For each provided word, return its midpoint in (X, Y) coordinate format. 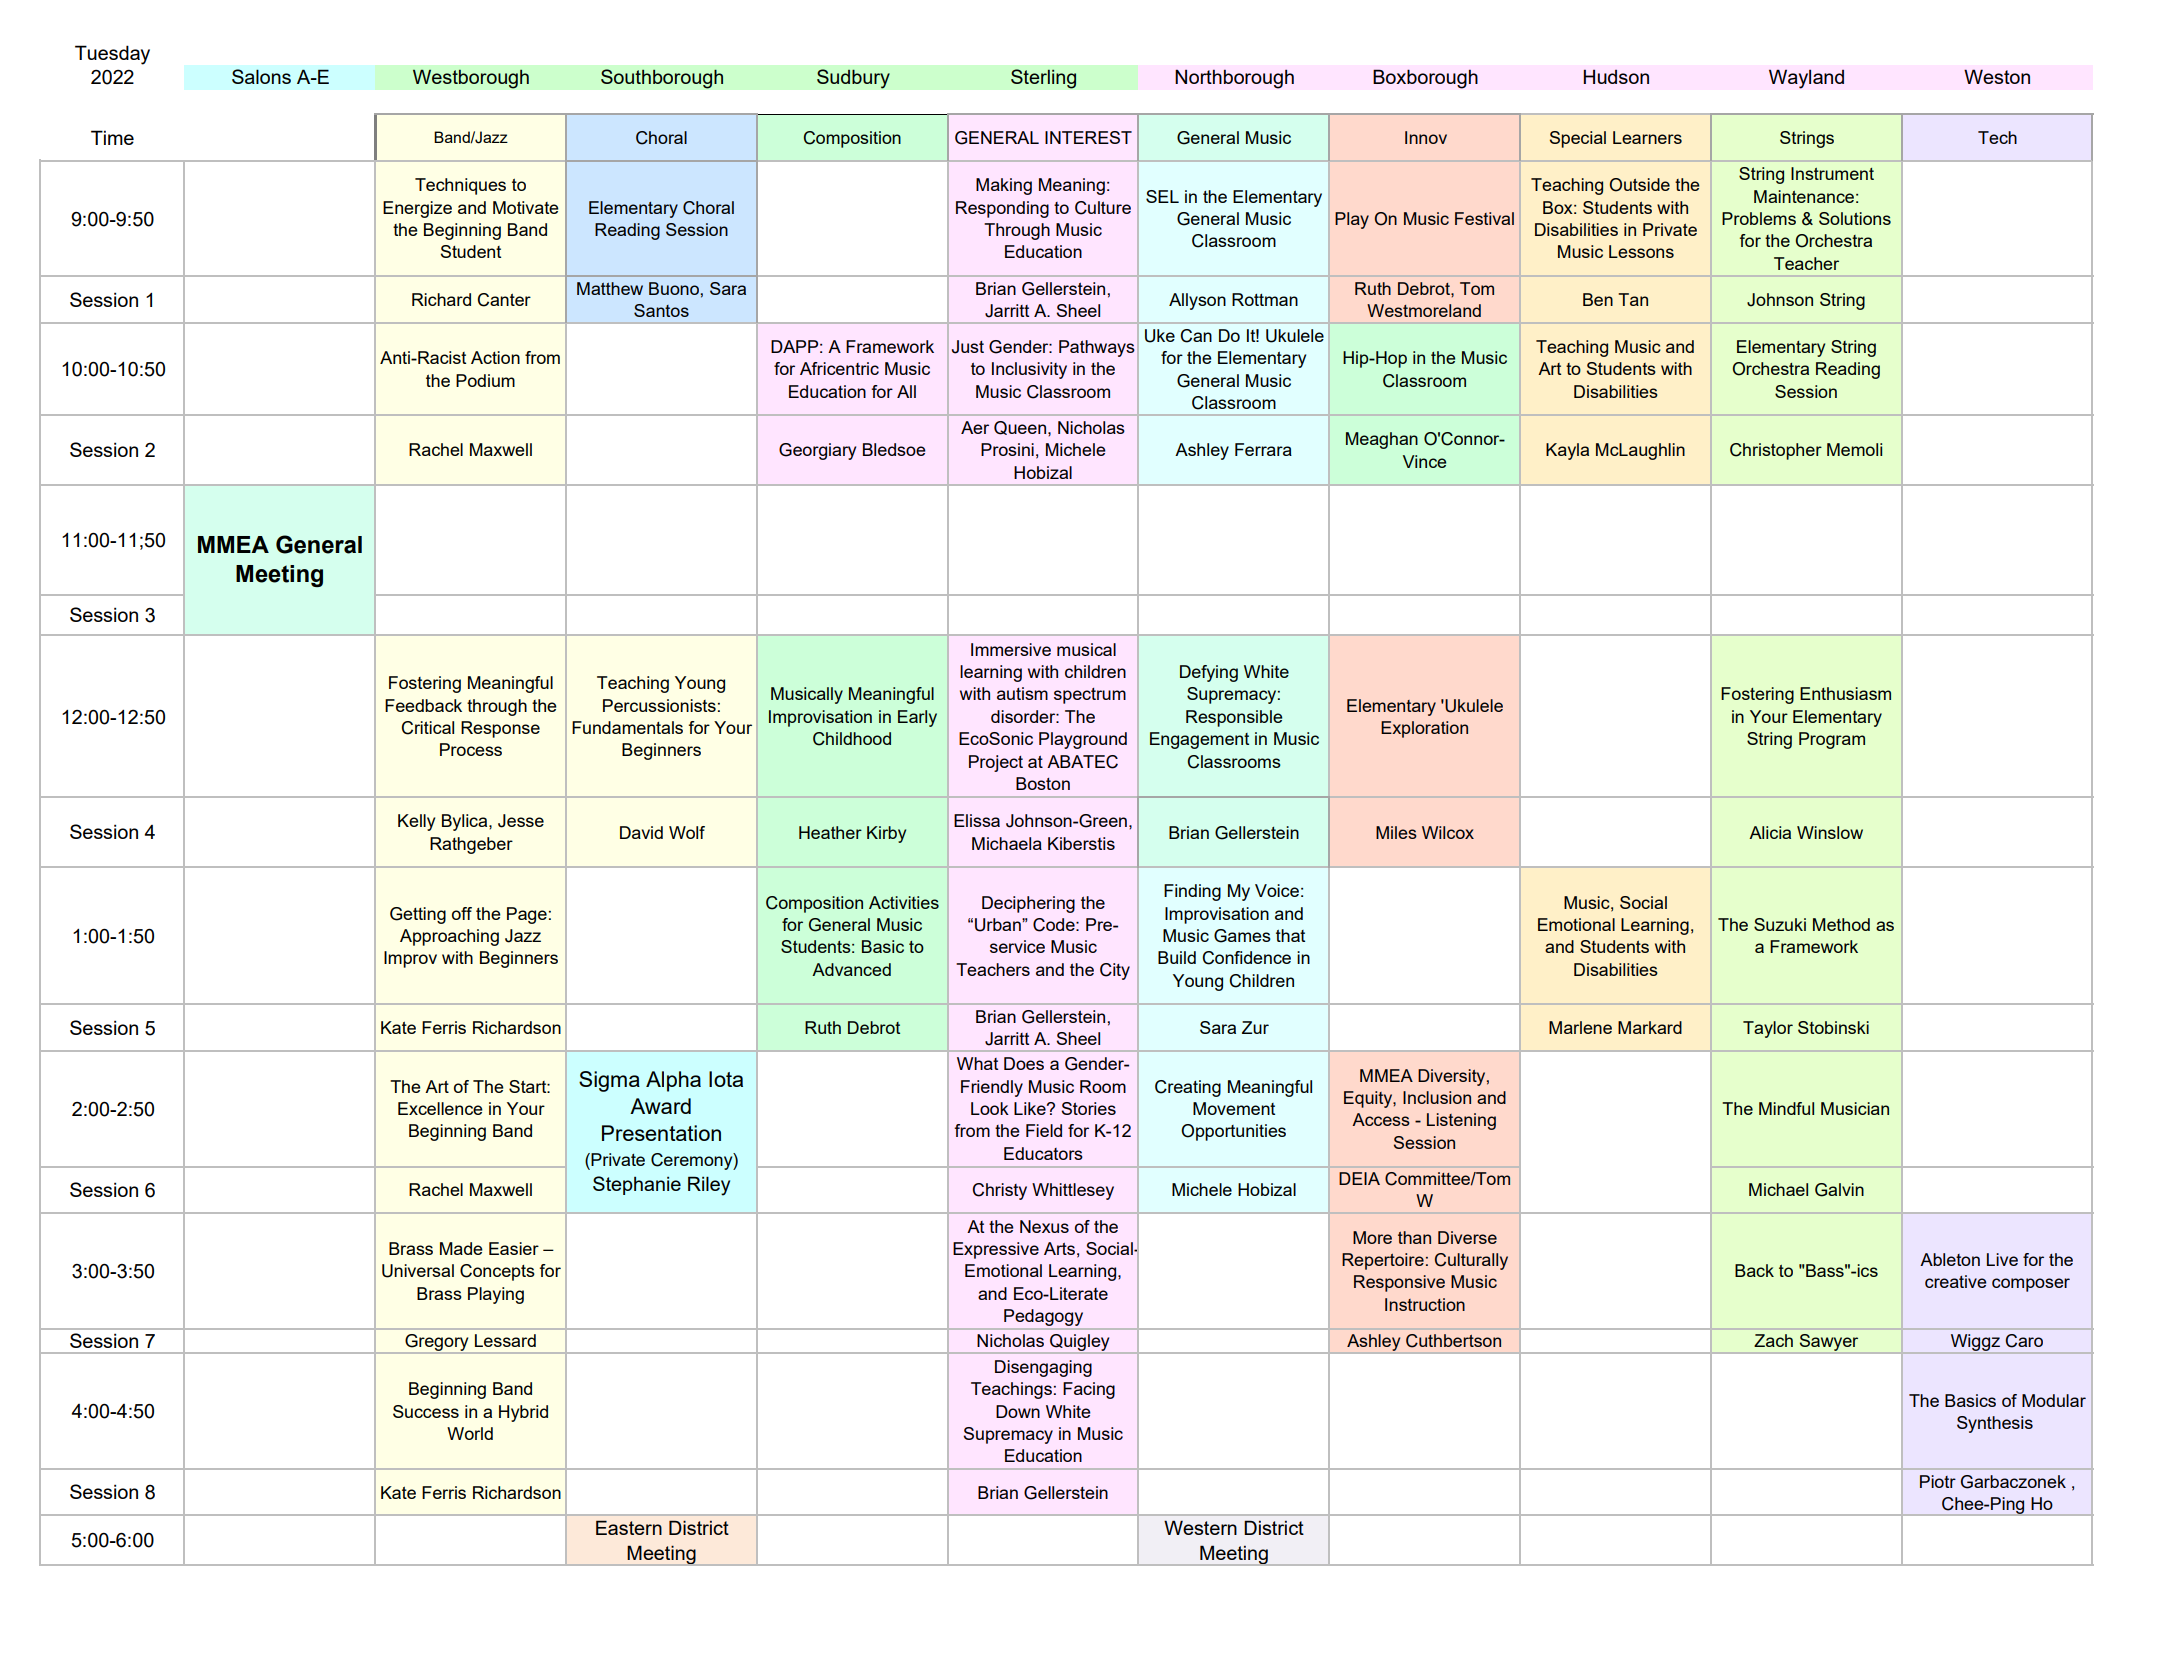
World (470, 1433)
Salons (261, 76)
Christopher (1776, 451)
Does (1024, 1063)
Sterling (1043, 79)
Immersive (1011, 649)
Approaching (449, 937)
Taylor (1768, 1029)
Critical (428, 728)
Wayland (1806, 79)
